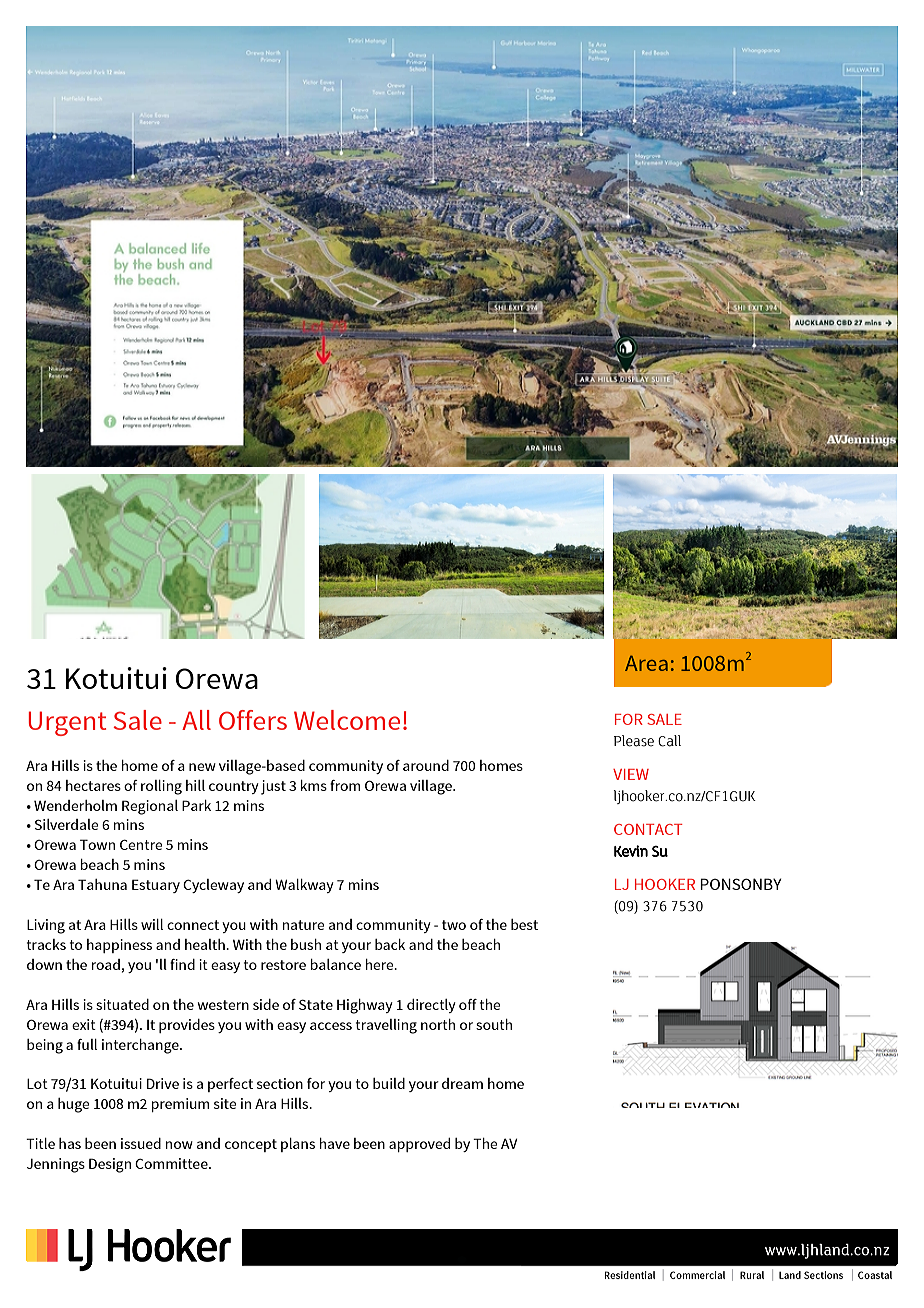 The height and width of the page is (1308, 924). I want to click on Area, so click(646, 663).
